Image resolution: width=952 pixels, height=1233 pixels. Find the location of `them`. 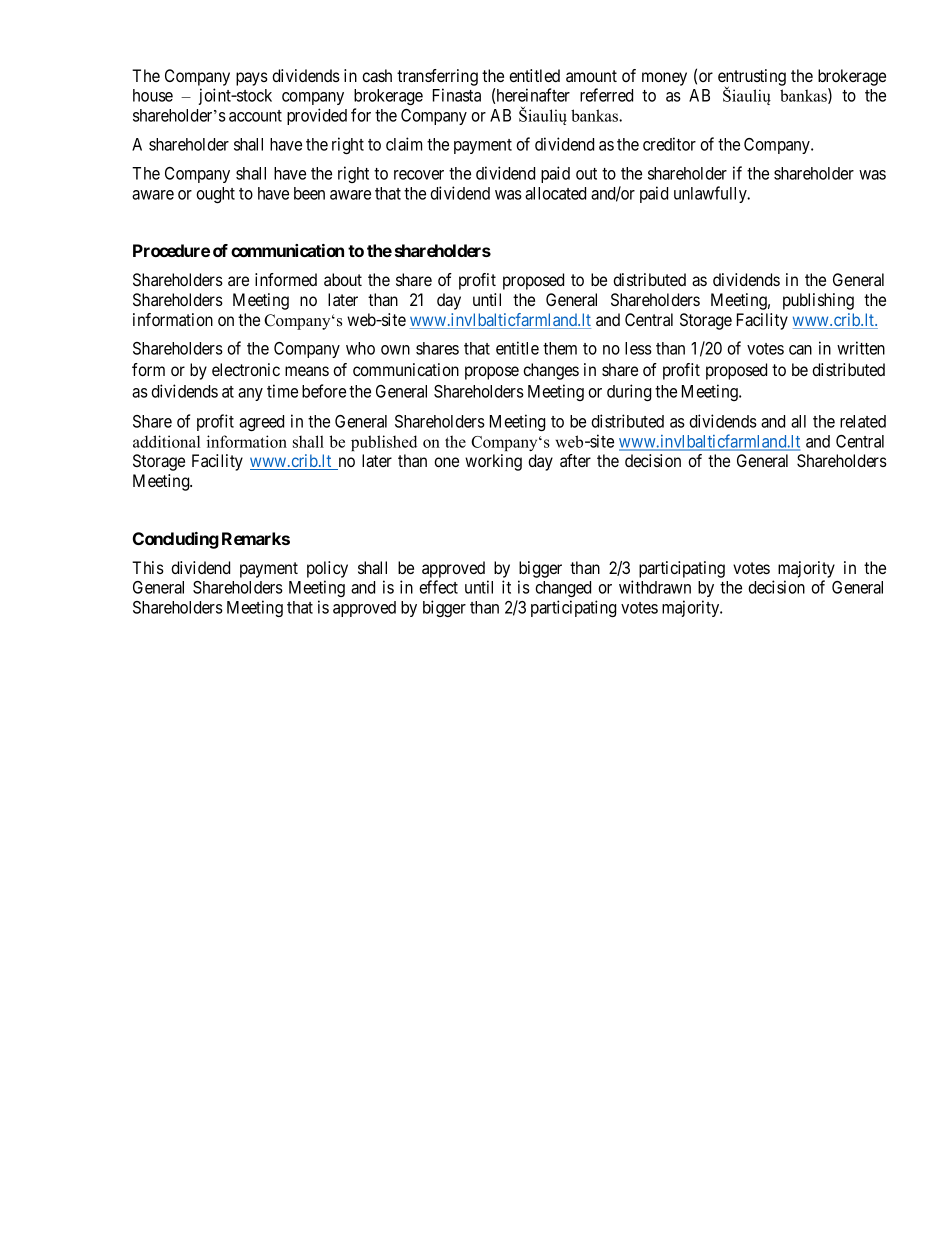

them is located at coordinates (560, 348).
